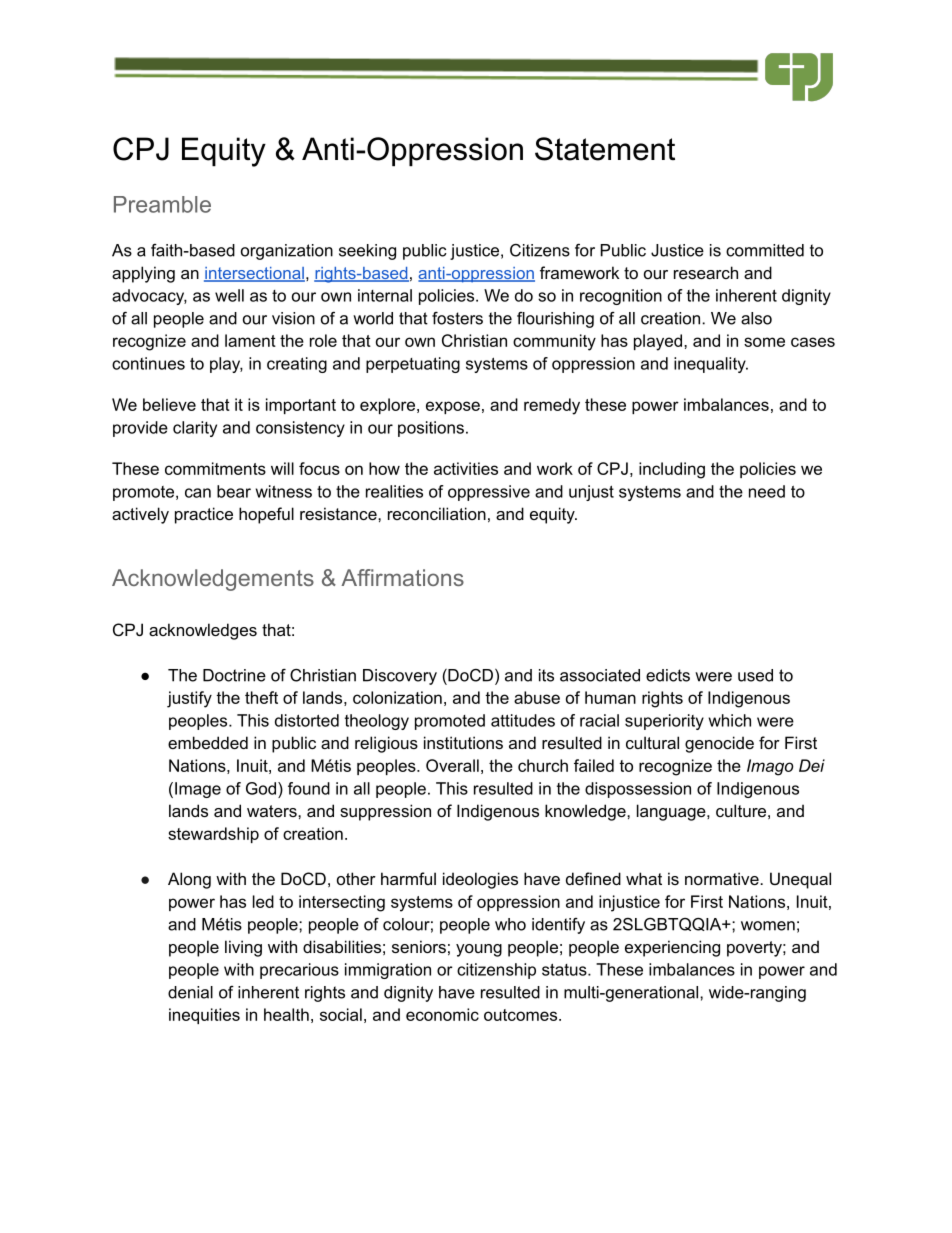 The image size is (952, 1233). What do you see at coordinates (730, 720) in the image?
I see `which` at bounding box center [730, 720].
